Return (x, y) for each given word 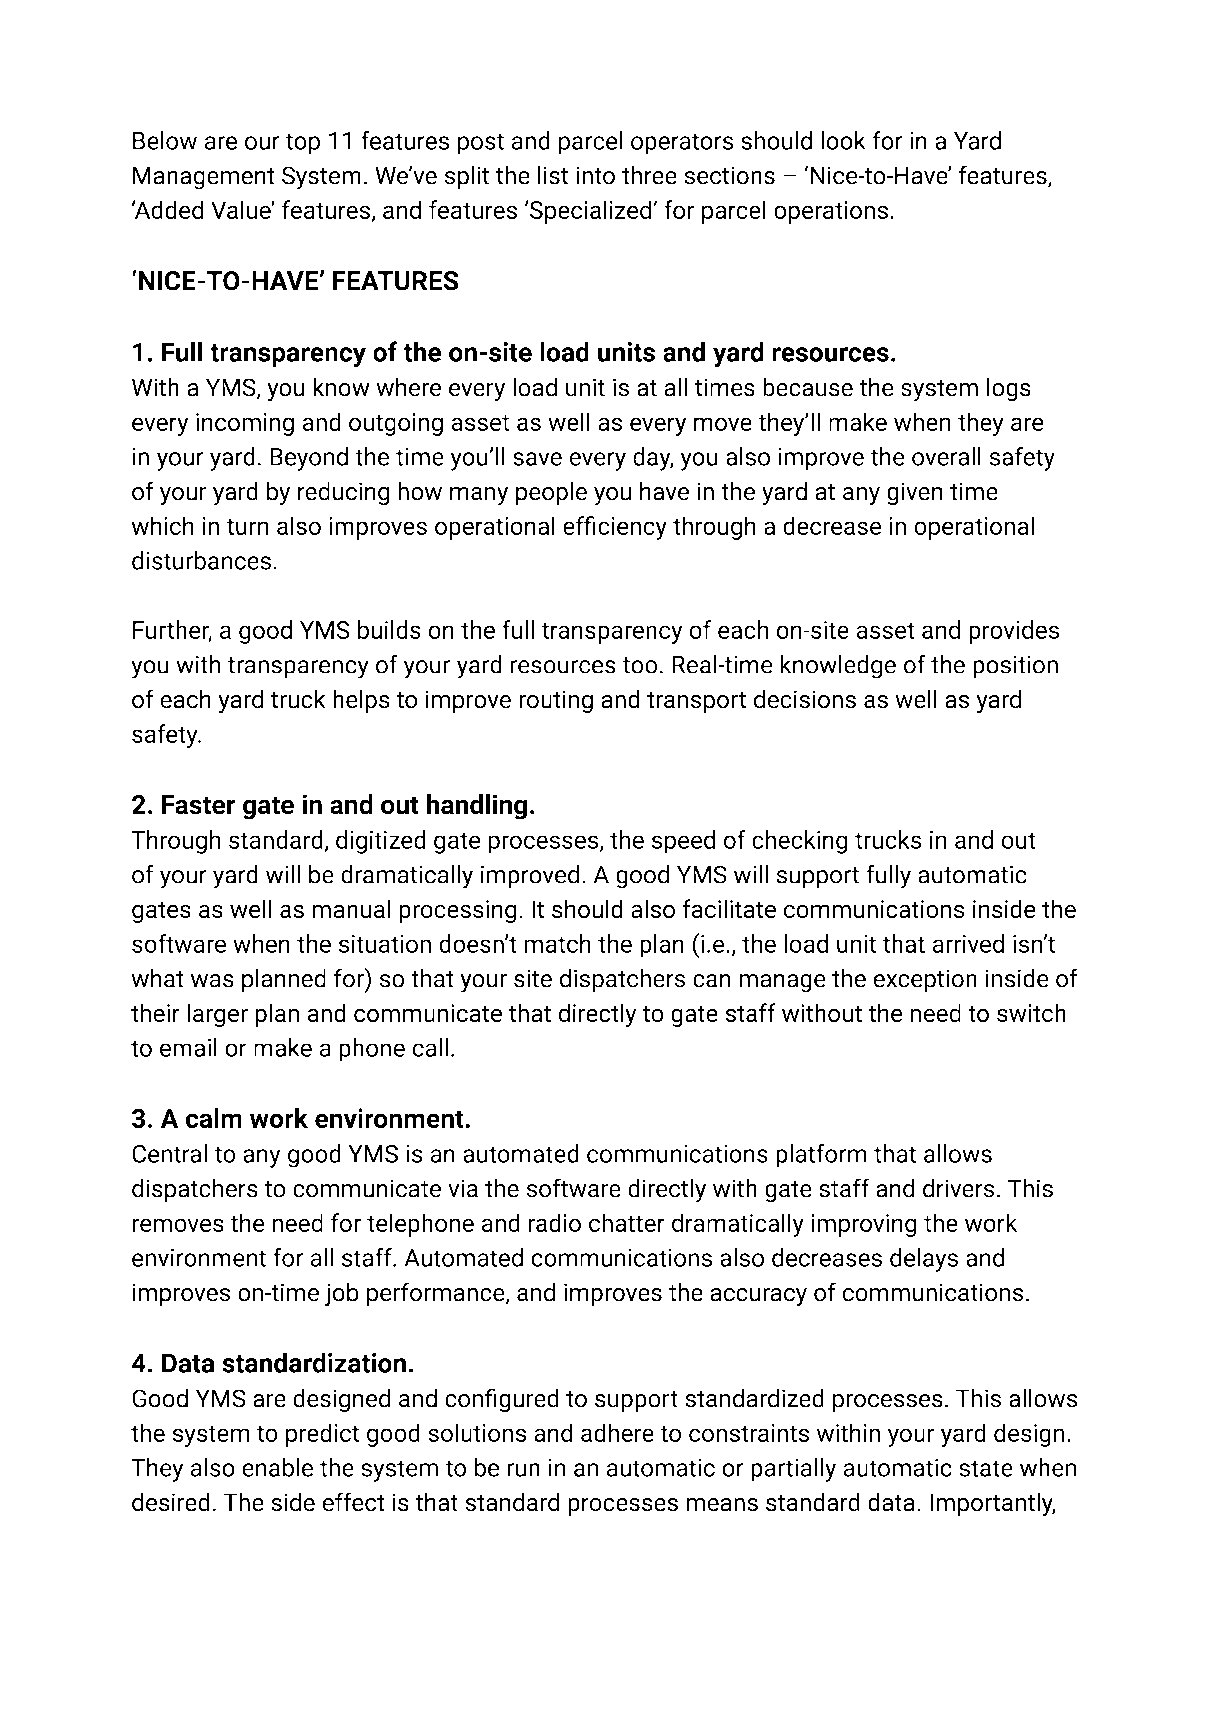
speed (683, 842)
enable (277, 1467)
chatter (627, 1222)
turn (247, 526)
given (915, 494)
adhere (617, 1432)
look (843, 140)
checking (800, 842)
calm (214, 1118)
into (595, 175)
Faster (199, 805)
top (302, 144)
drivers (958, 1188)
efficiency (615, 528)
